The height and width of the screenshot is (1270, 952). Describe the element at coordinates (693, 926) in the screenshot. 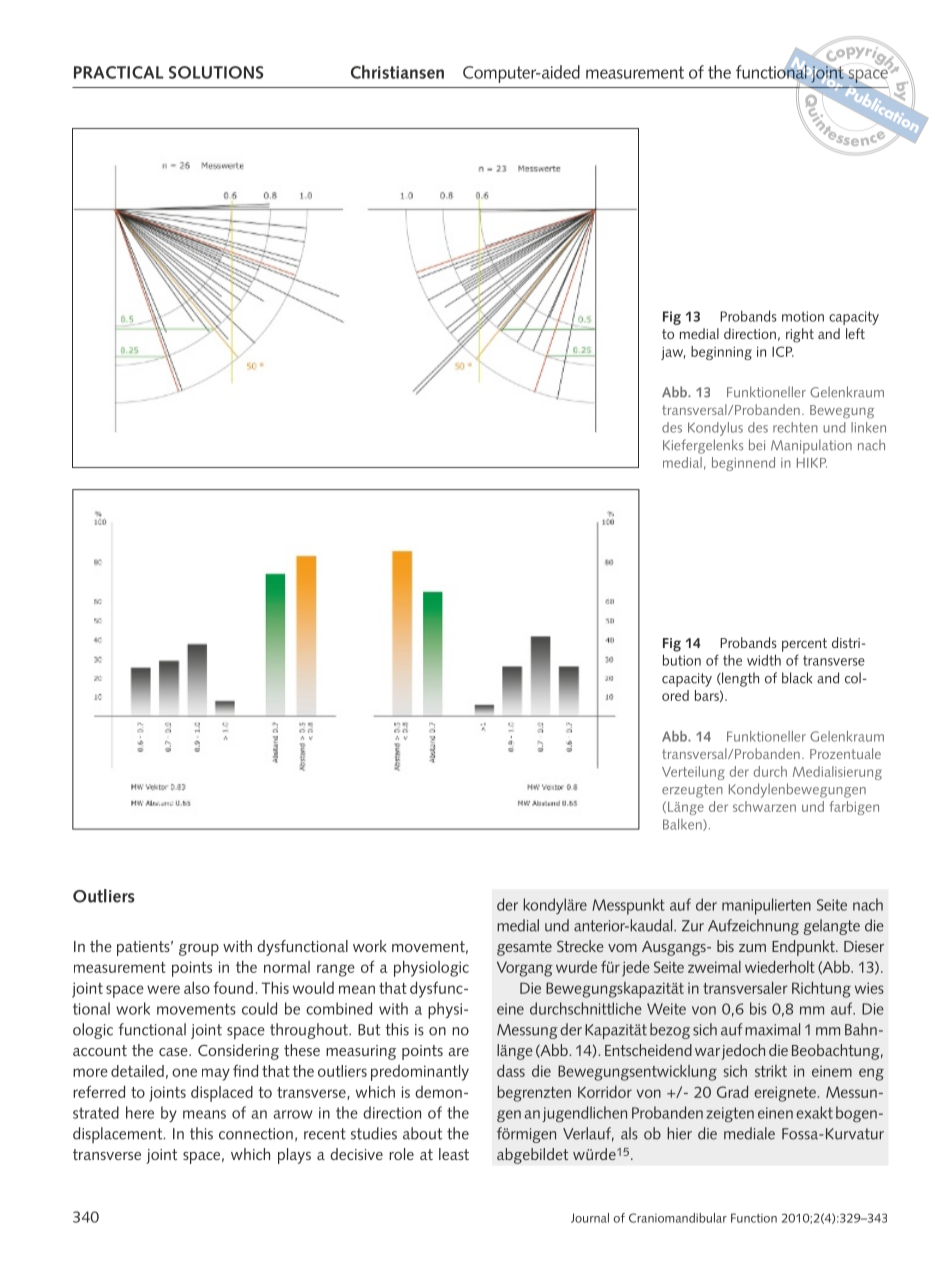

I see `Zur` at that location.
